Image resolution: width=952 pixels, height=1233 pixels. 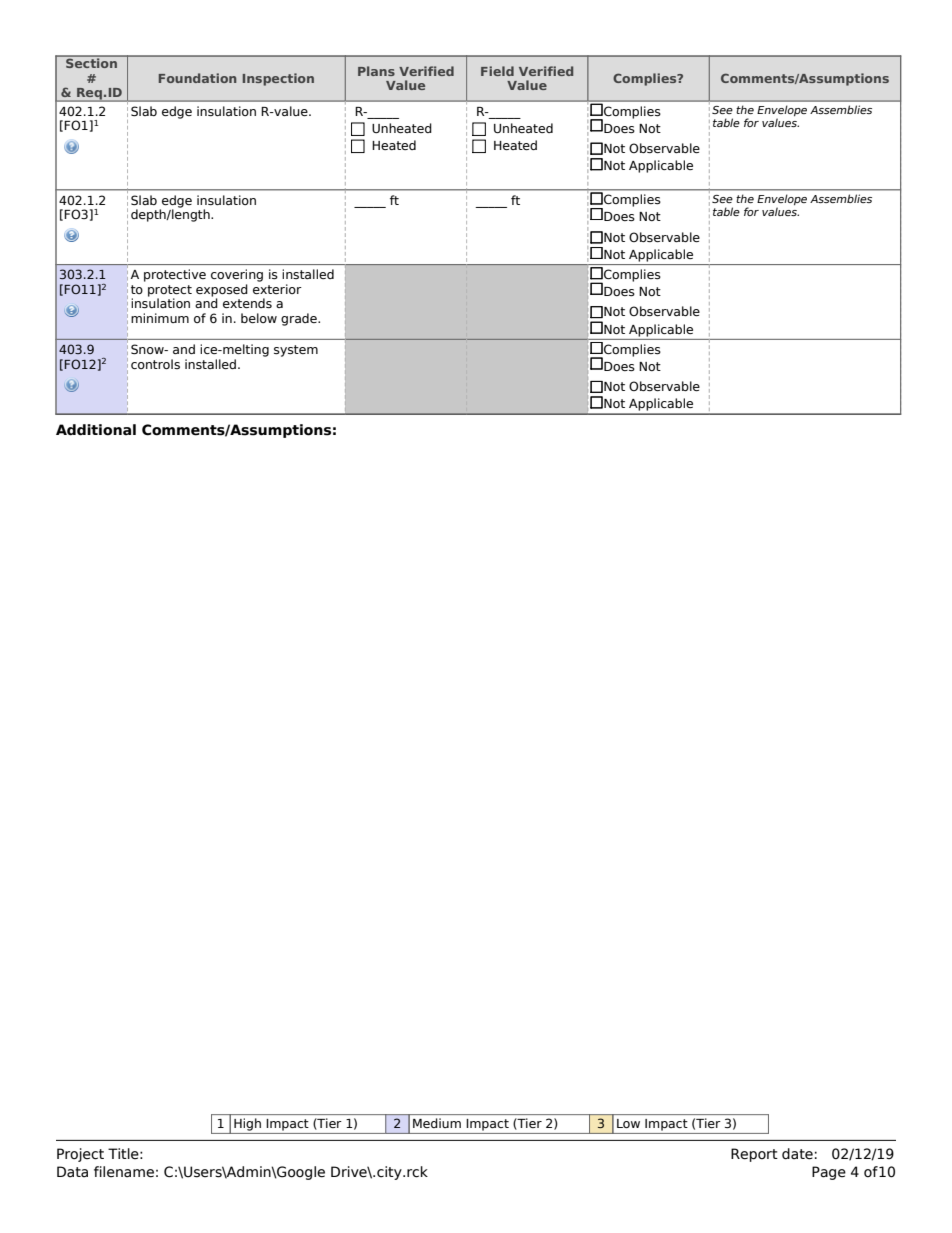 What do you see at coordinates (376, 71) in the screenshot?
I see `Plans` at bounding box center [376, 71].
